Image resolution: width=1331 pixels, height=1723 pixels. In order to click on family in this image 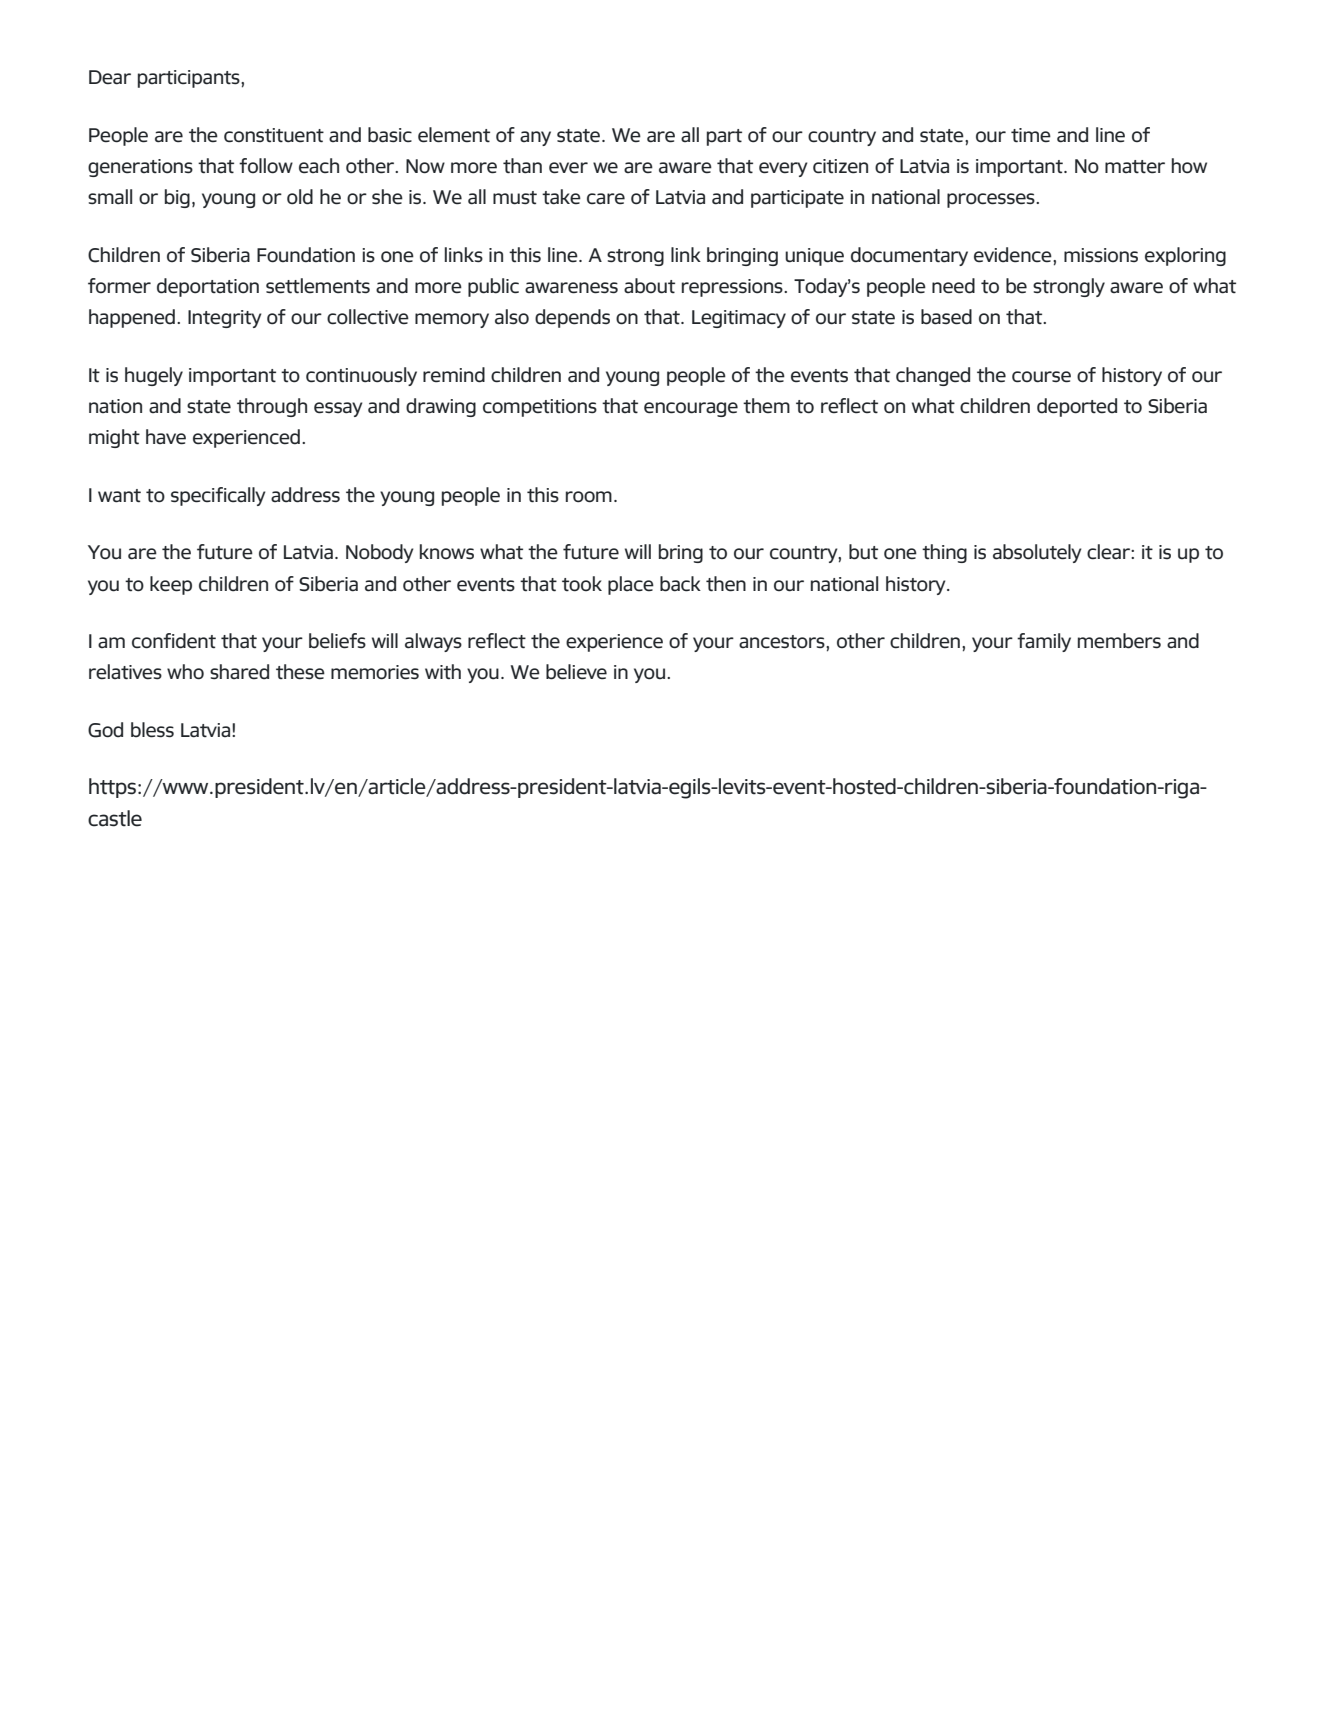, I will do `click(1044, 642)`.
